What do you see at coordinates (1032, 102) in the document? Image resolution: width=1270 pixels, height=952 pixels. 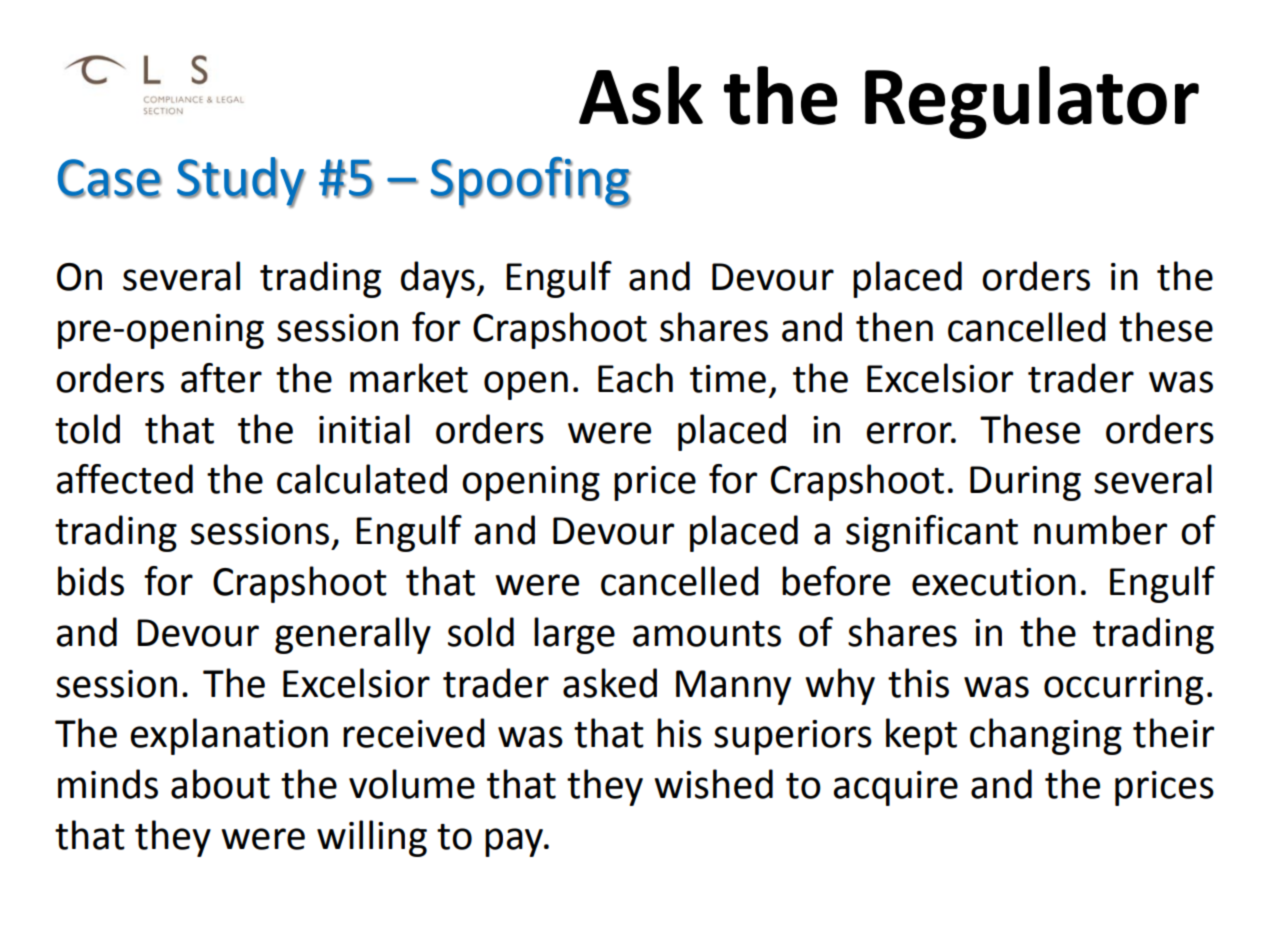 I see `Regulator` at bounding box center [1032, 102].
